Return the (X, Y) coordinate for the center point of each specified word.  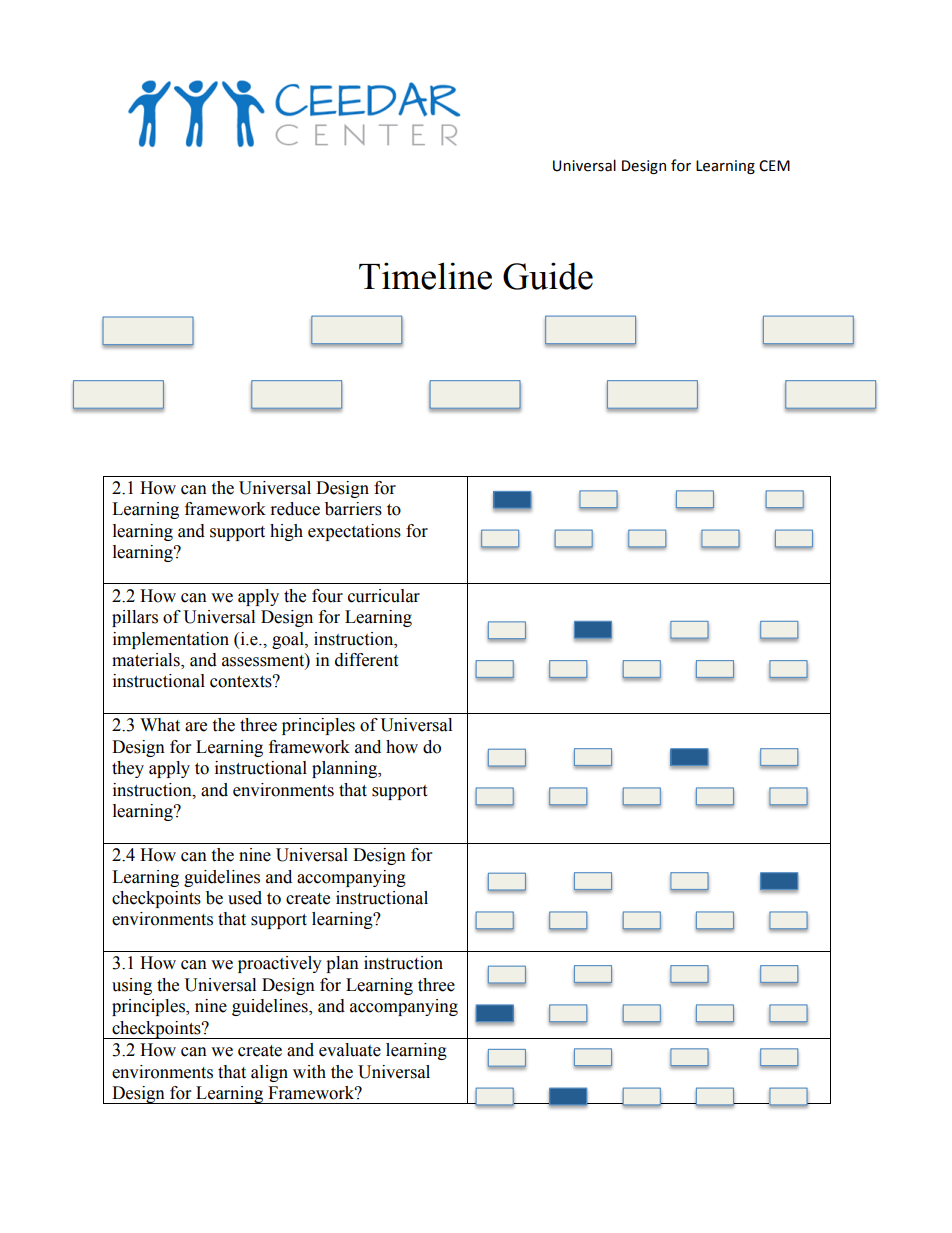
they (128, 769)
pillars (135, 618)
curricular (384, 596)
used (245, 898)
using (132, 986)
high (286, 532)
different (366, 660)
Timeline (425, 276)
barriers (353, 509)
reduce (295, 509)
